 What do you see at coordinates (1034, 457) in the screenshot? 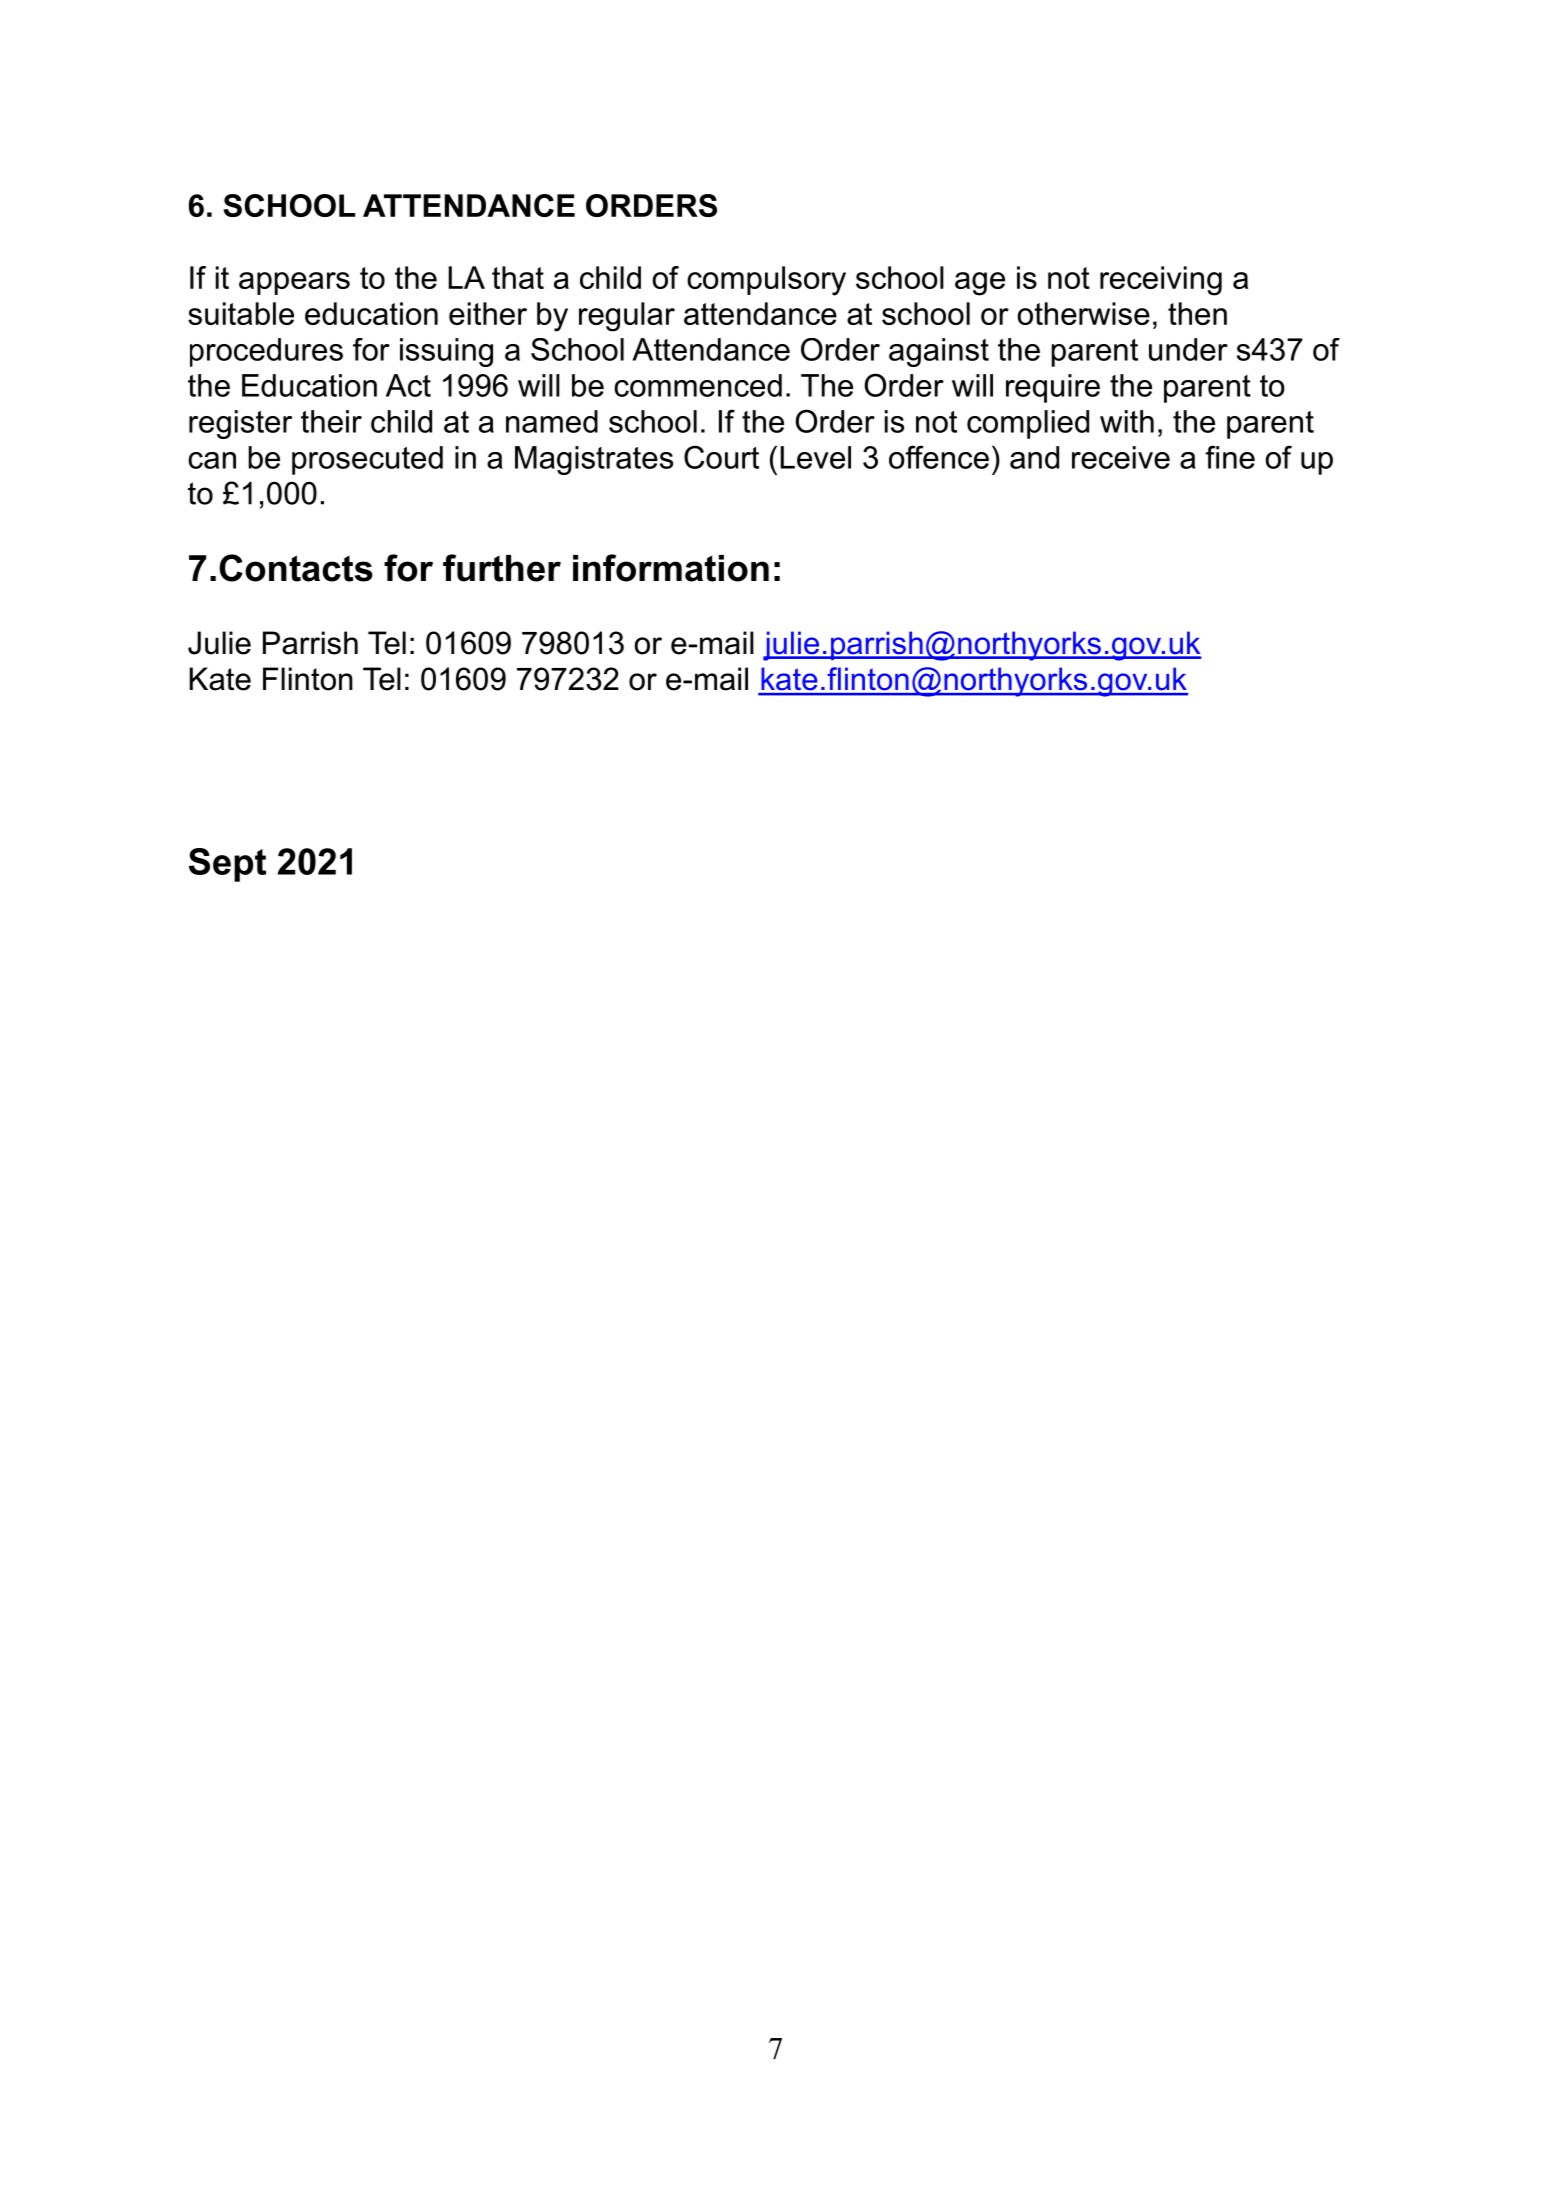
I see `and` at bounding box center [1034, 457].
